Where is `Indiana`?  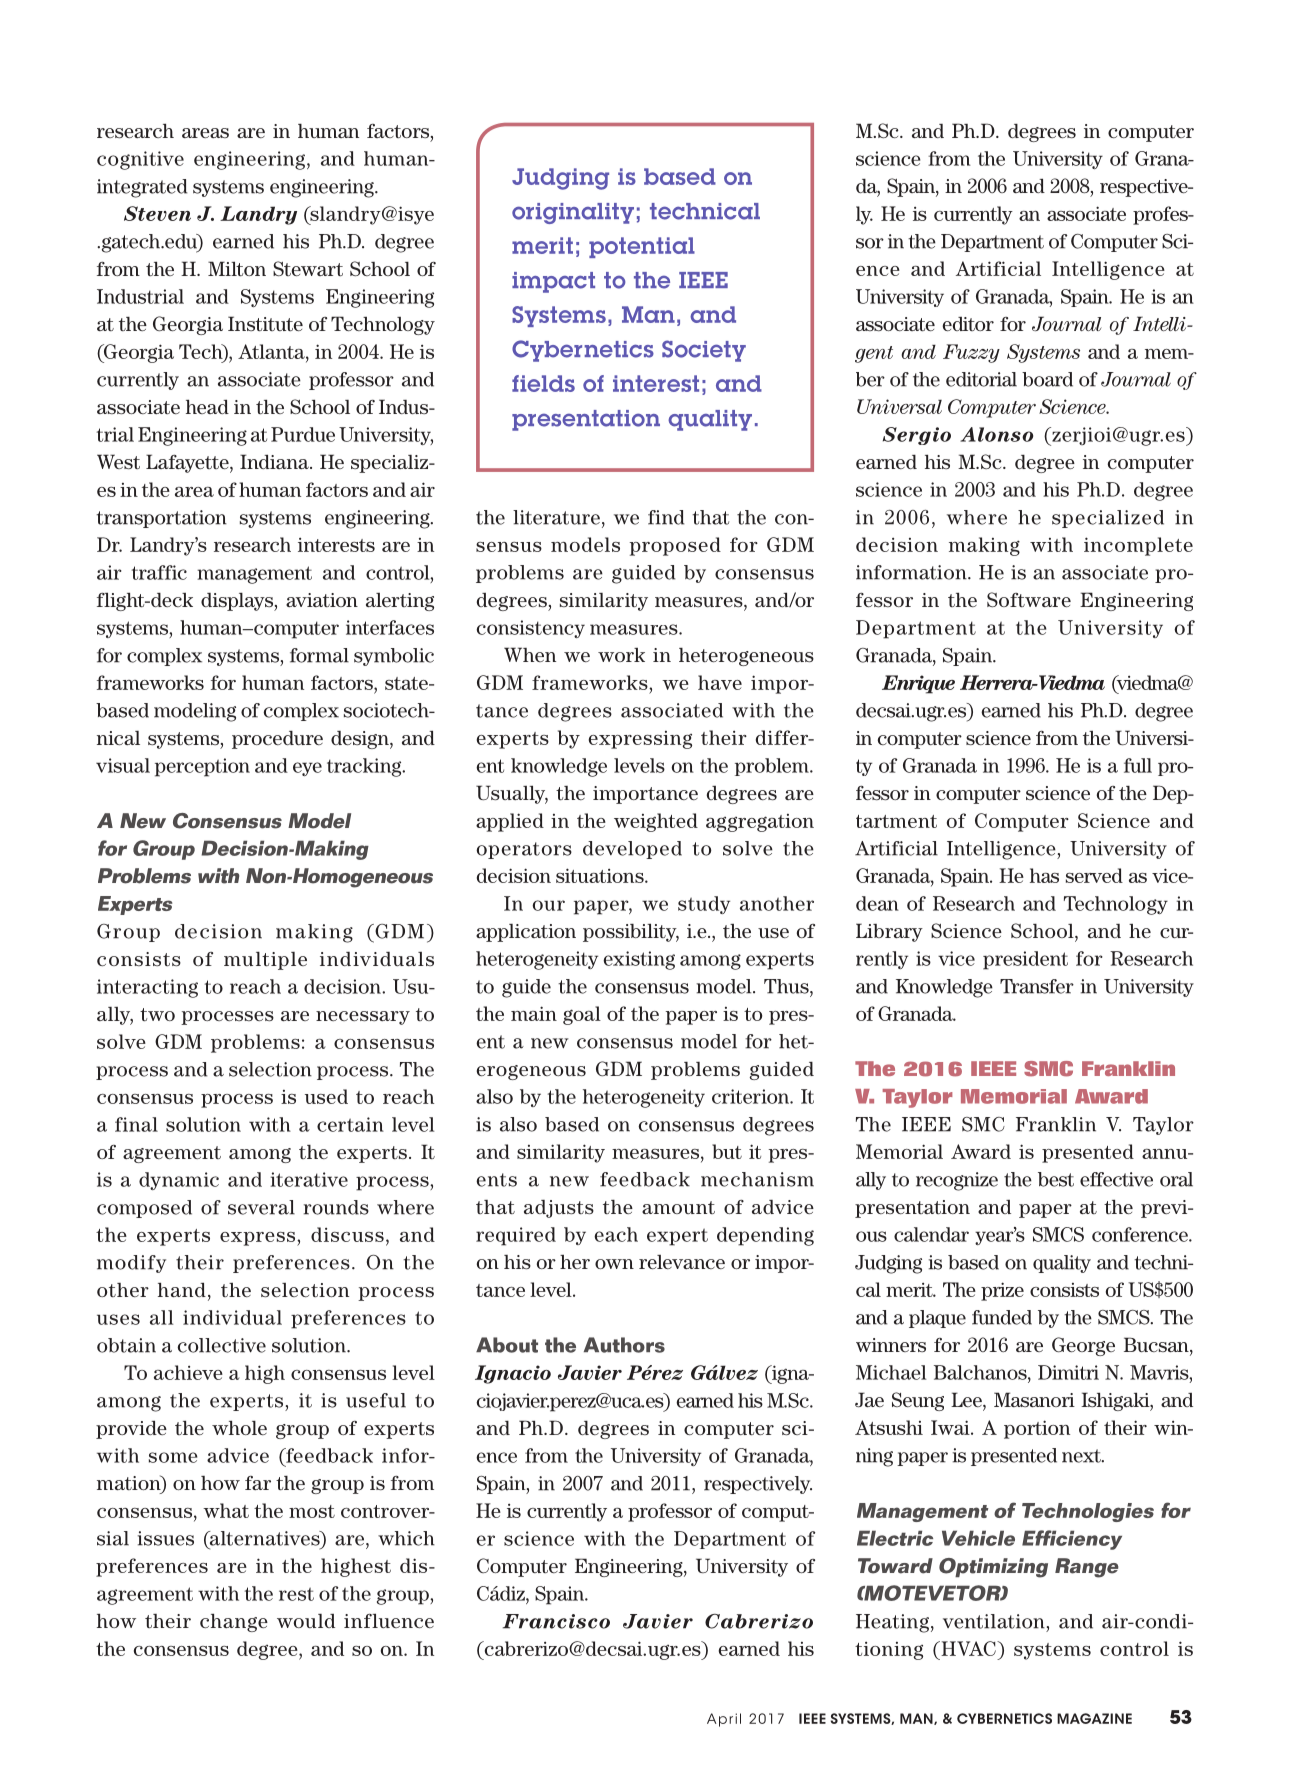 Indiana is located at coordinates (275, 461).
